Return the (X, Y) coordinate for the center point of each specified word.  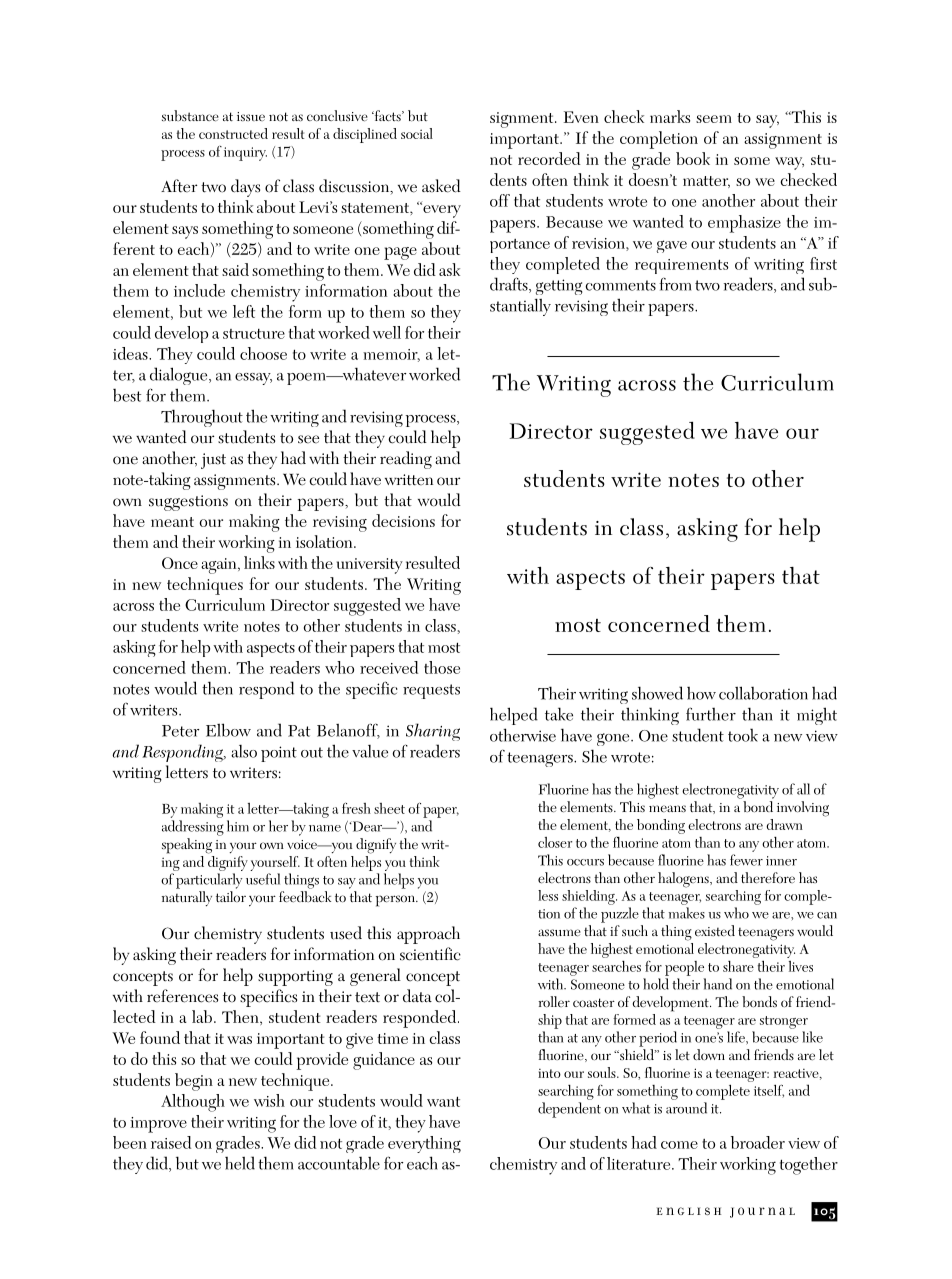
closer (555, 842)
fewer (746, 860)
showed (657, 693)
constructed (233, 133)
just (213, 461)
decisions (403, 520)
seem (714, 119)
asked (441, 186)
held (240, 1163)
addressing (193, 828)
